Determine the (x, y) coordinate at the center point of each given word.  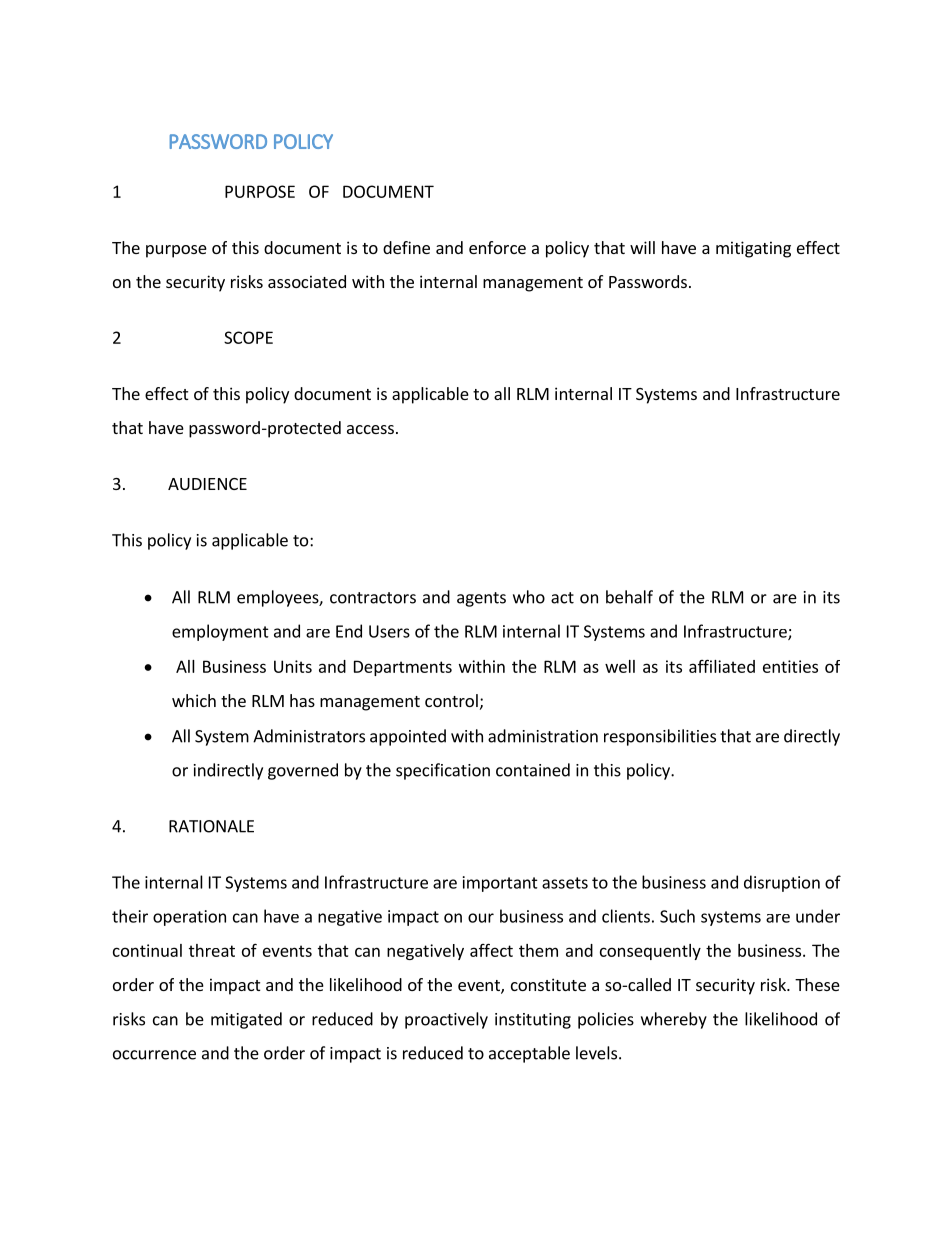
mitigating (753, 249)
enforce (497, 247)
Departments (403, 668)
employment (220, 632)
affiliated (722, 666)
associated (307, 281)
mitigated (246, 1020)
